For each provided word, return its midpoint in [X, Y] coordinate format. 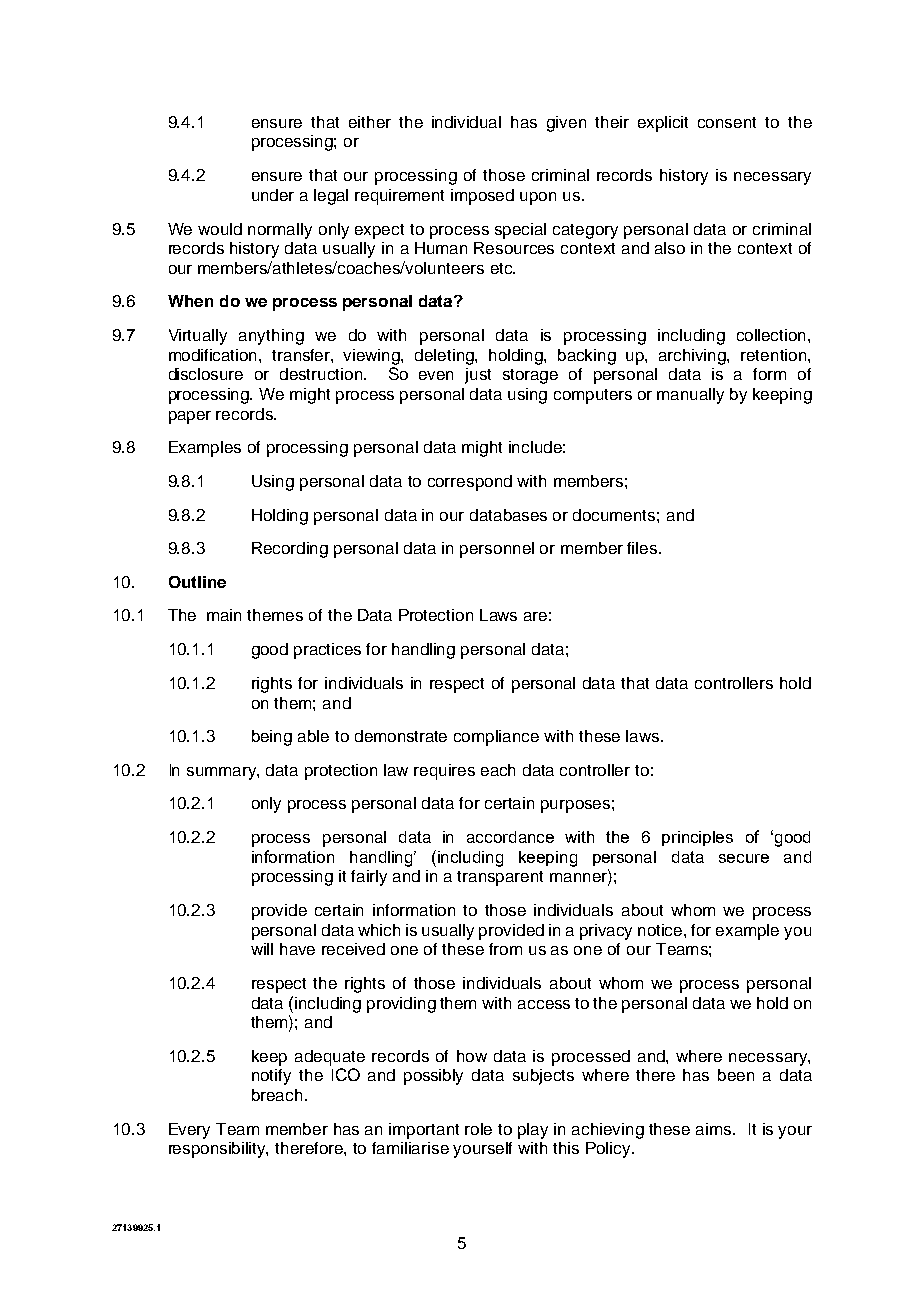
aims [715, 1129]
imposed [482, 197]
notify [271, 1077]
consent [727, 122]
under [273, 195]
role [478, 1129]
